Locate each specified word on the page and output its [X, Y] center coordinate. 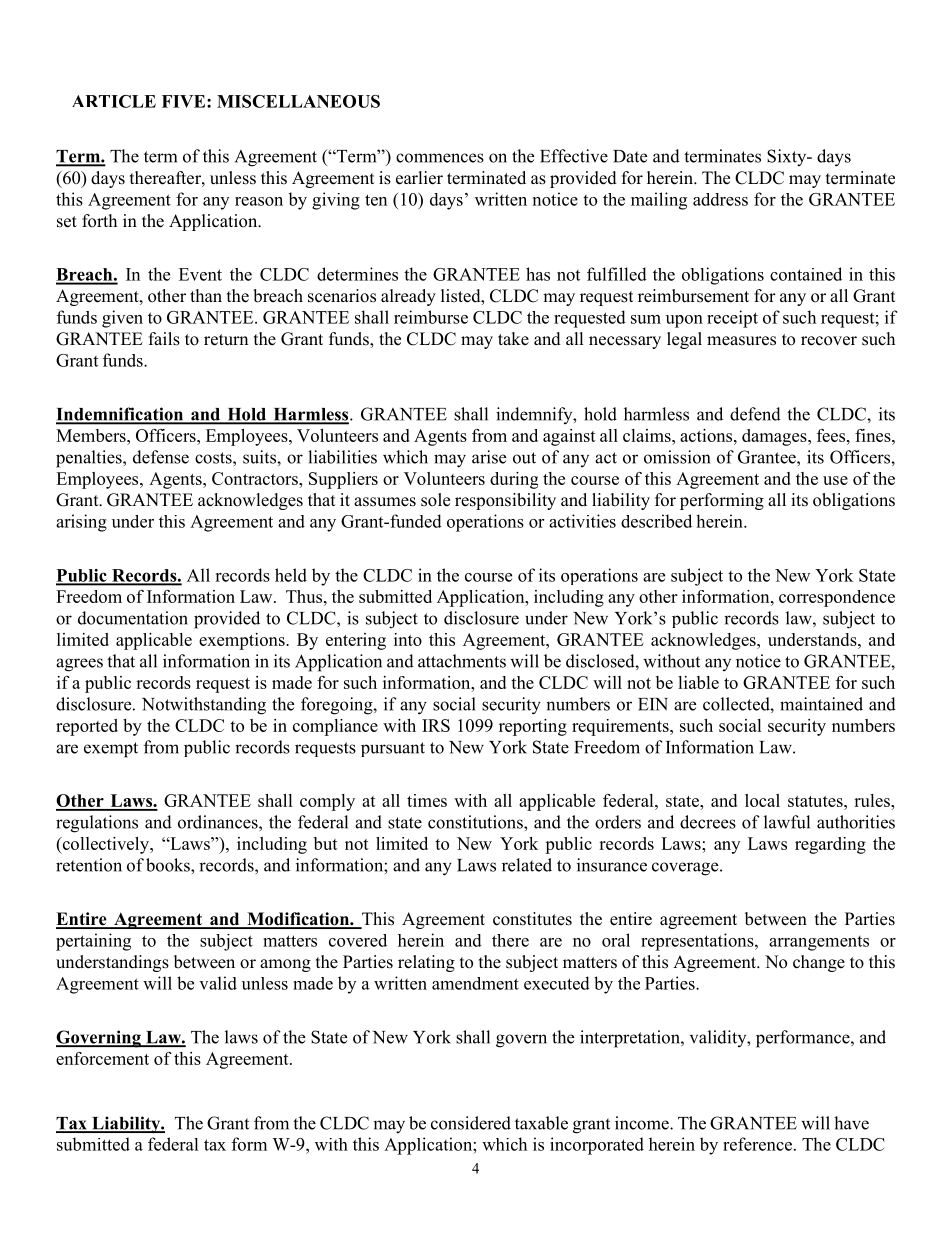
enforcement [102, 1058]
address [720, 199]
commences [440, 158]
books [169, 865]
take [513, 339]
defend [755, 414]
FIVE [183, 101]
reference [757, 1144]
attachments [462, 661]
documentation [133, 618]
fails [164, 339]
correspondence [837, 598]
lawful [787, 822]
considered [471, 1123]
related [527, 865]
